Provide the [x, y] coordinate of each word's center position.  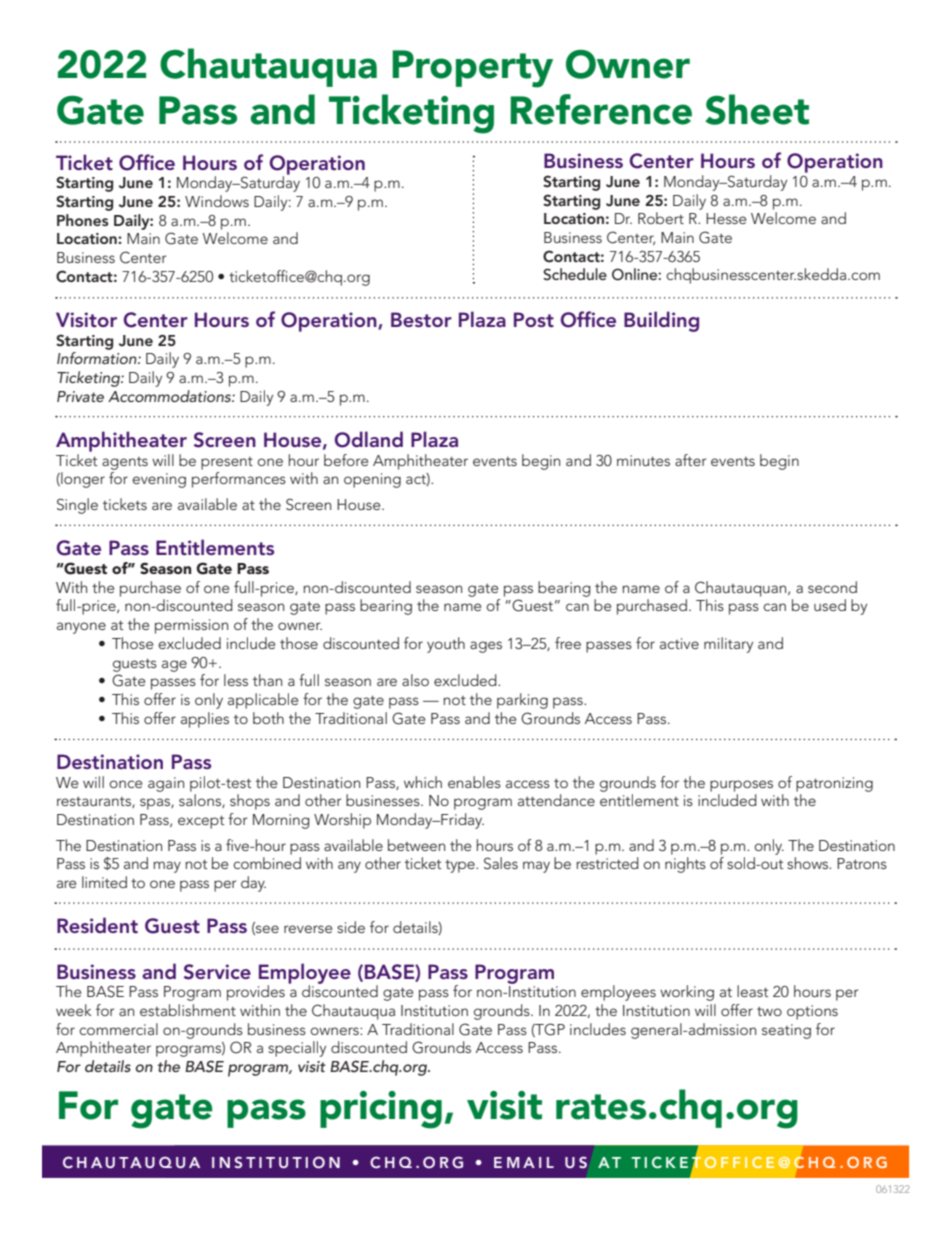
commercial [118, 1029]
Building [661, 321]
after [690, 460]
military [728, 645]
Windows [217, 201]
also [415, 680]
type [461, 866]
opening [372, 480]
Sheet [757, 109]
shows [809, 863]
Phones [83, 220]
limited [104, 882]
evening [159, 480]
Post [534, 319]
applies [205, 720]
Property [472, 69]
